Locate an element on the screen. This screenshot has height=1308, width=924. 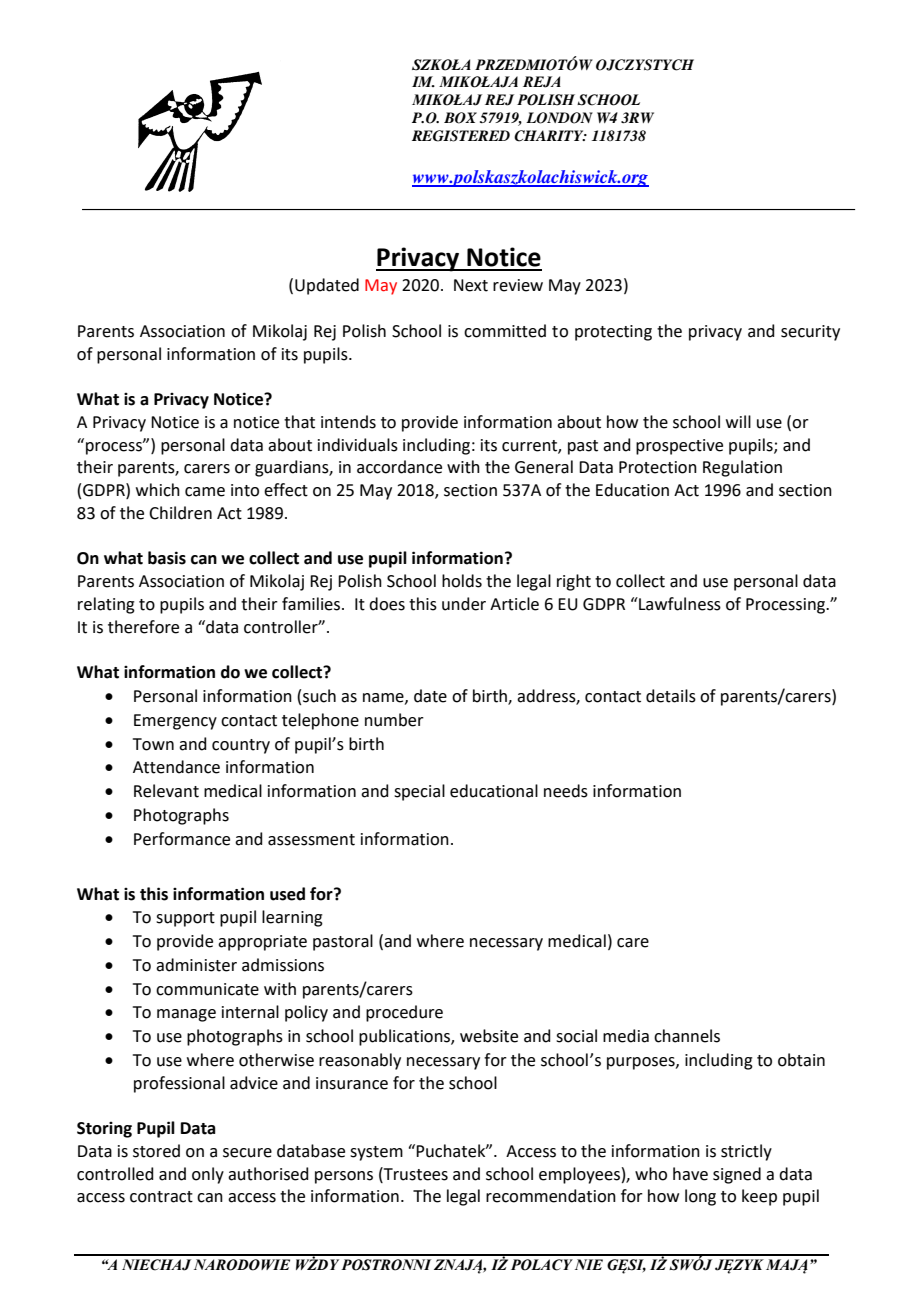
signed is located at coordinates (737, 1175).
